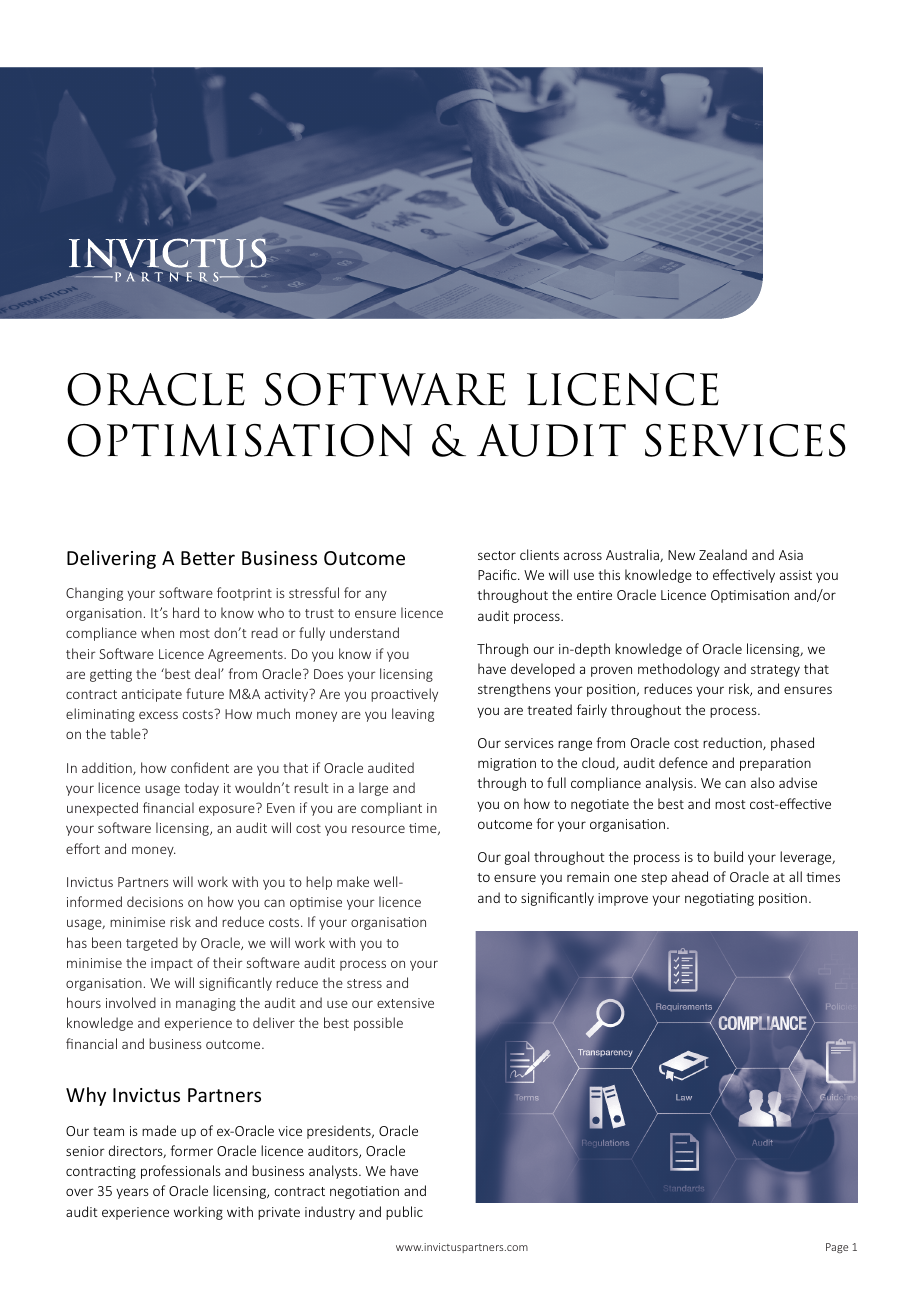  Describe the element at coordinates (719, 899) in the screenshot. I see `negotiating` at that location.
